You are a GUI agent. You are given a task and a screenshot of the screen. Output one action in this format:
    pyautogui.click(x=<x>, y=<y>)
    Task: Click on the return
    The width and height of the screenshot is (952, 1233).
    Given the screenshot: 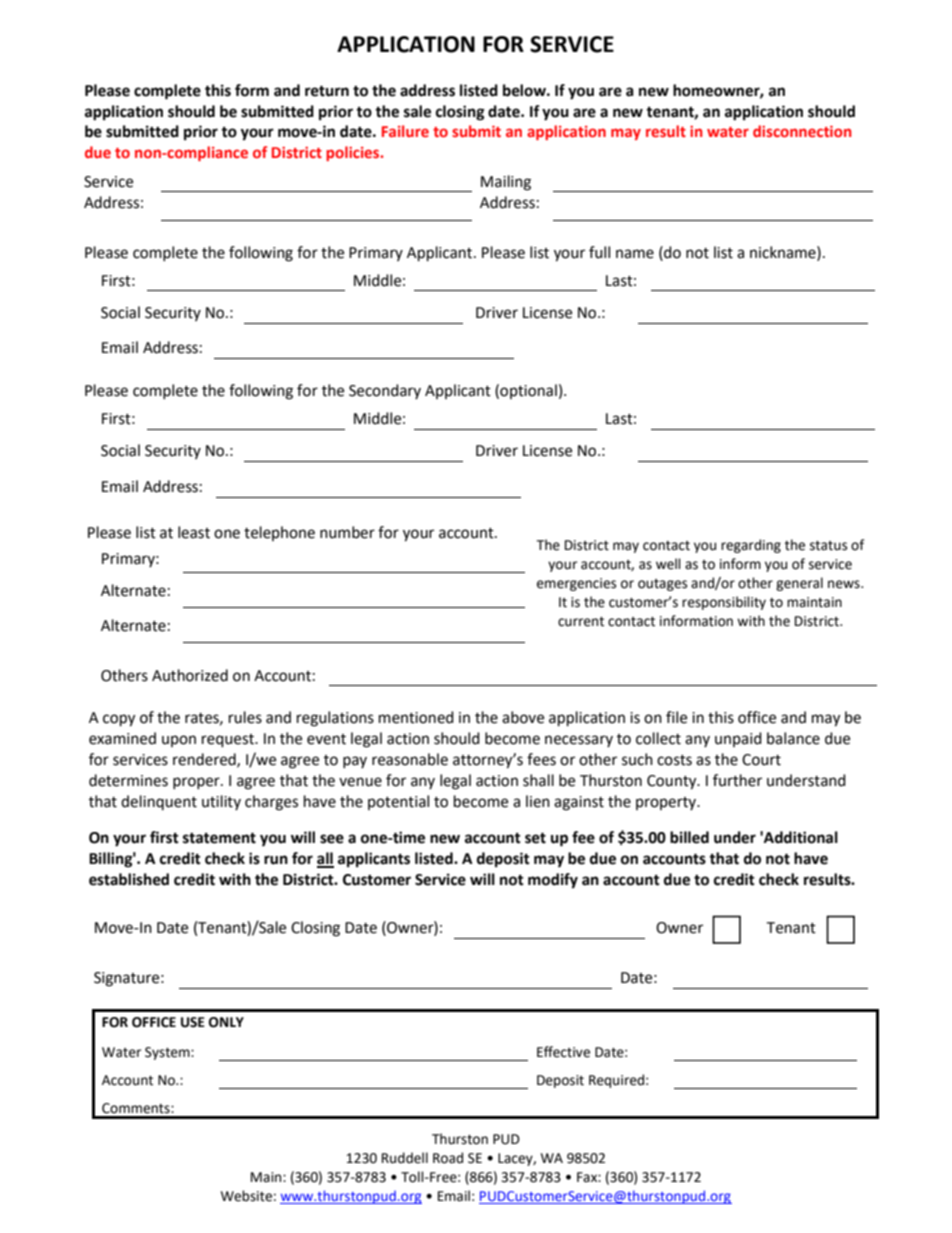 What is the action you would take?
    pyautogui.click(x=327, y=91)
